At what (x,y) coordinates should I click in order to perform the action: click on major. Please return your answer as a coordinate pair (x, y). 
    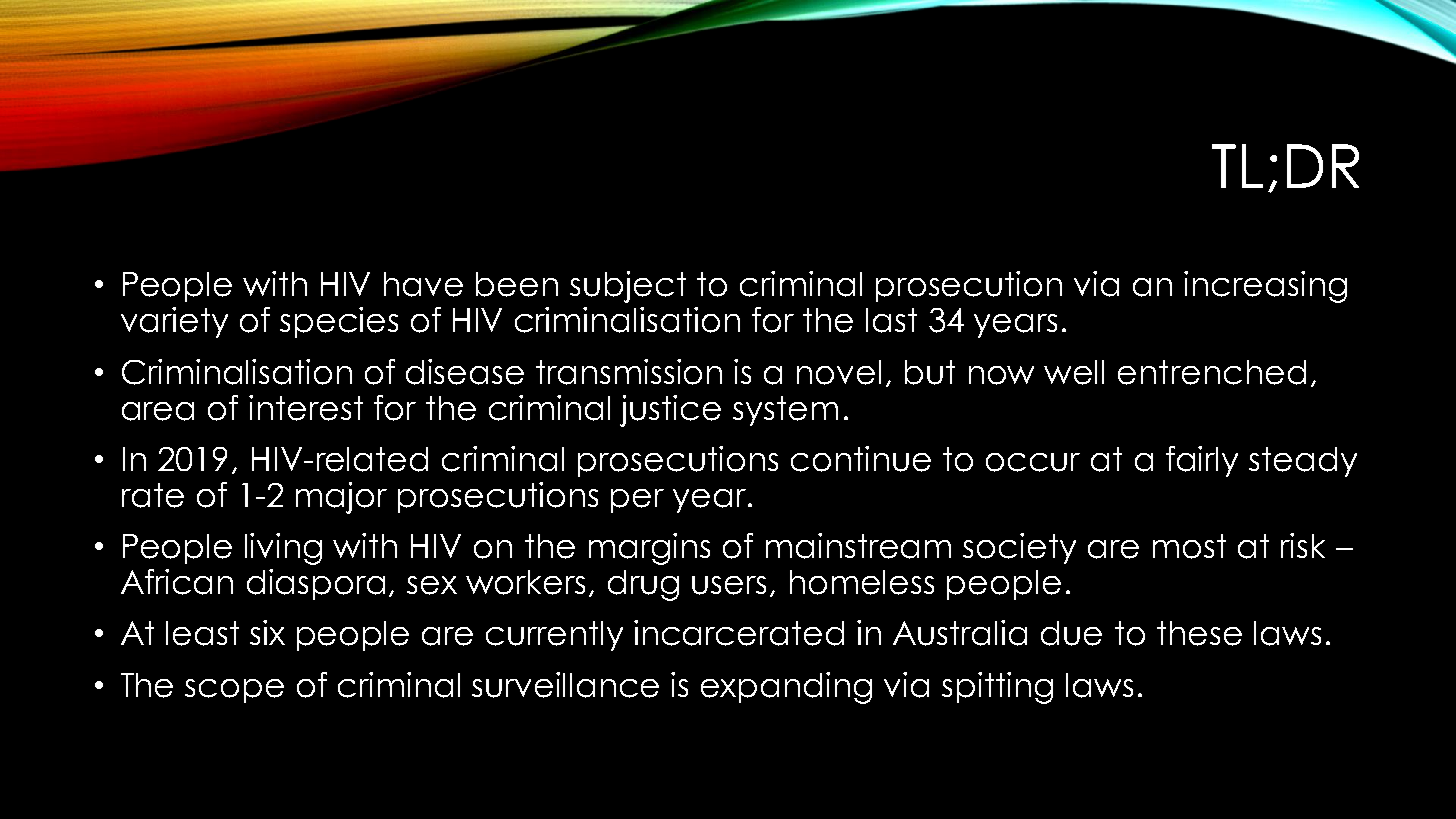
    Looking at the image, I should click on (341, 498).
